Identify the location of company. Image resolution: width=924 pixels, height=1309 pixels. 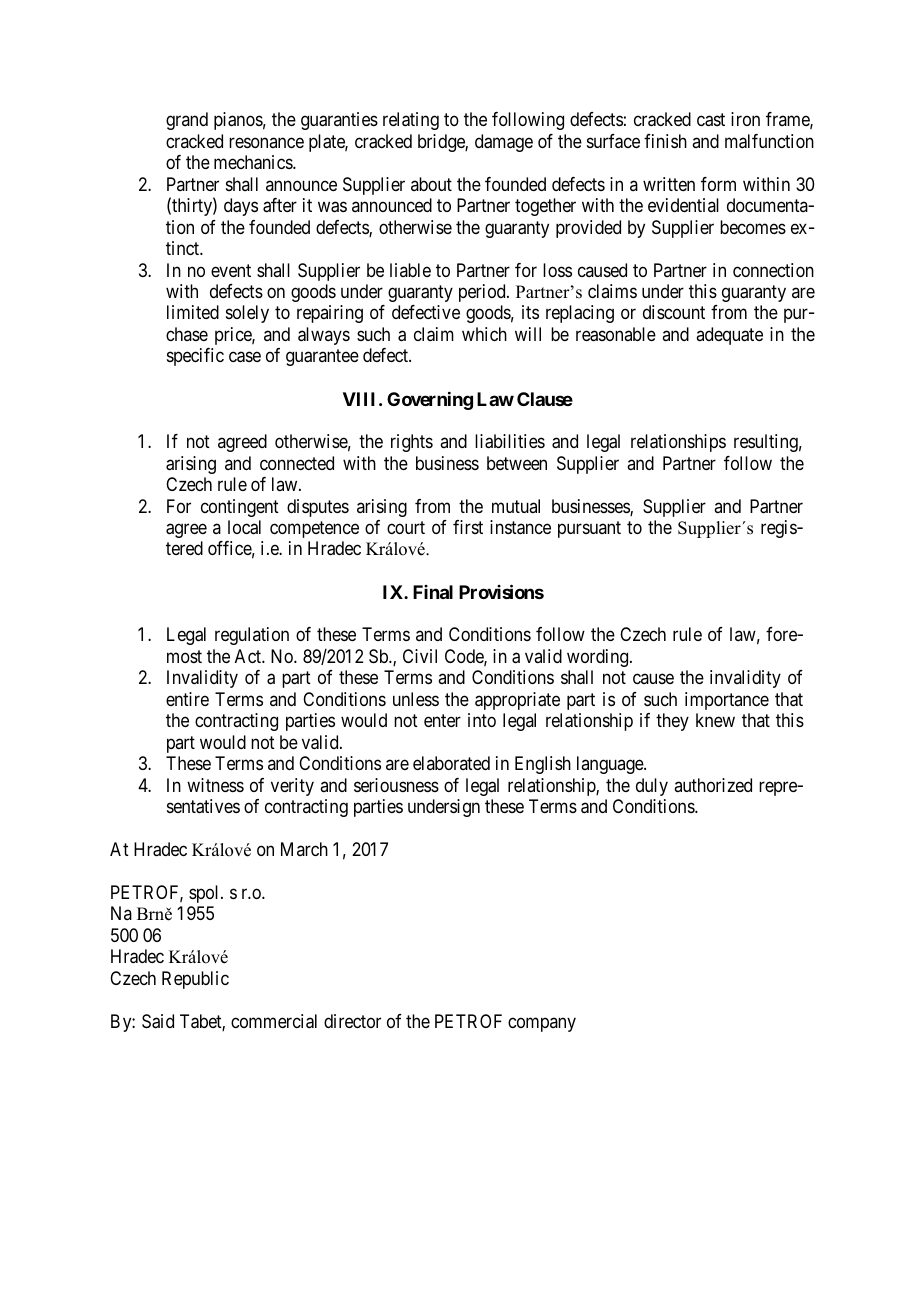
(542, 1024).
